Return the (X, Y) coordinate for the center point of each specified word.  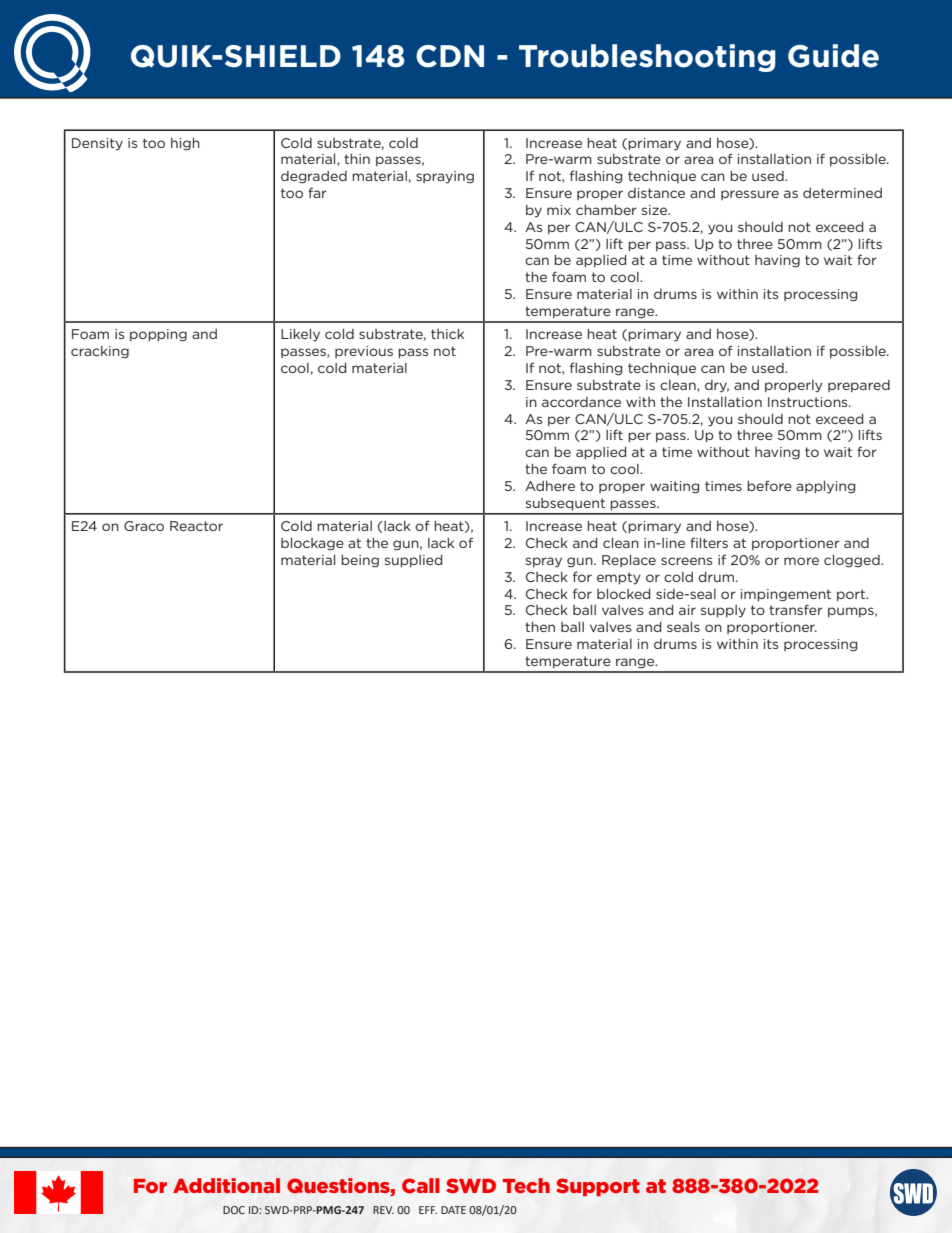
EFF (428, 1210)
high (185, 144)
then (540, 627)
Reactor (196, 526)
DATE (453, 1210)
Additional (226, 1185)
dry (717, 386)
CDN (450, 56)
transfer (796, 609)
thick (447, 334)
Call (421, 1185)
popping (158, 335)
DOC (234, 1210)
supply (723, 611)
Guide (833, 56)
